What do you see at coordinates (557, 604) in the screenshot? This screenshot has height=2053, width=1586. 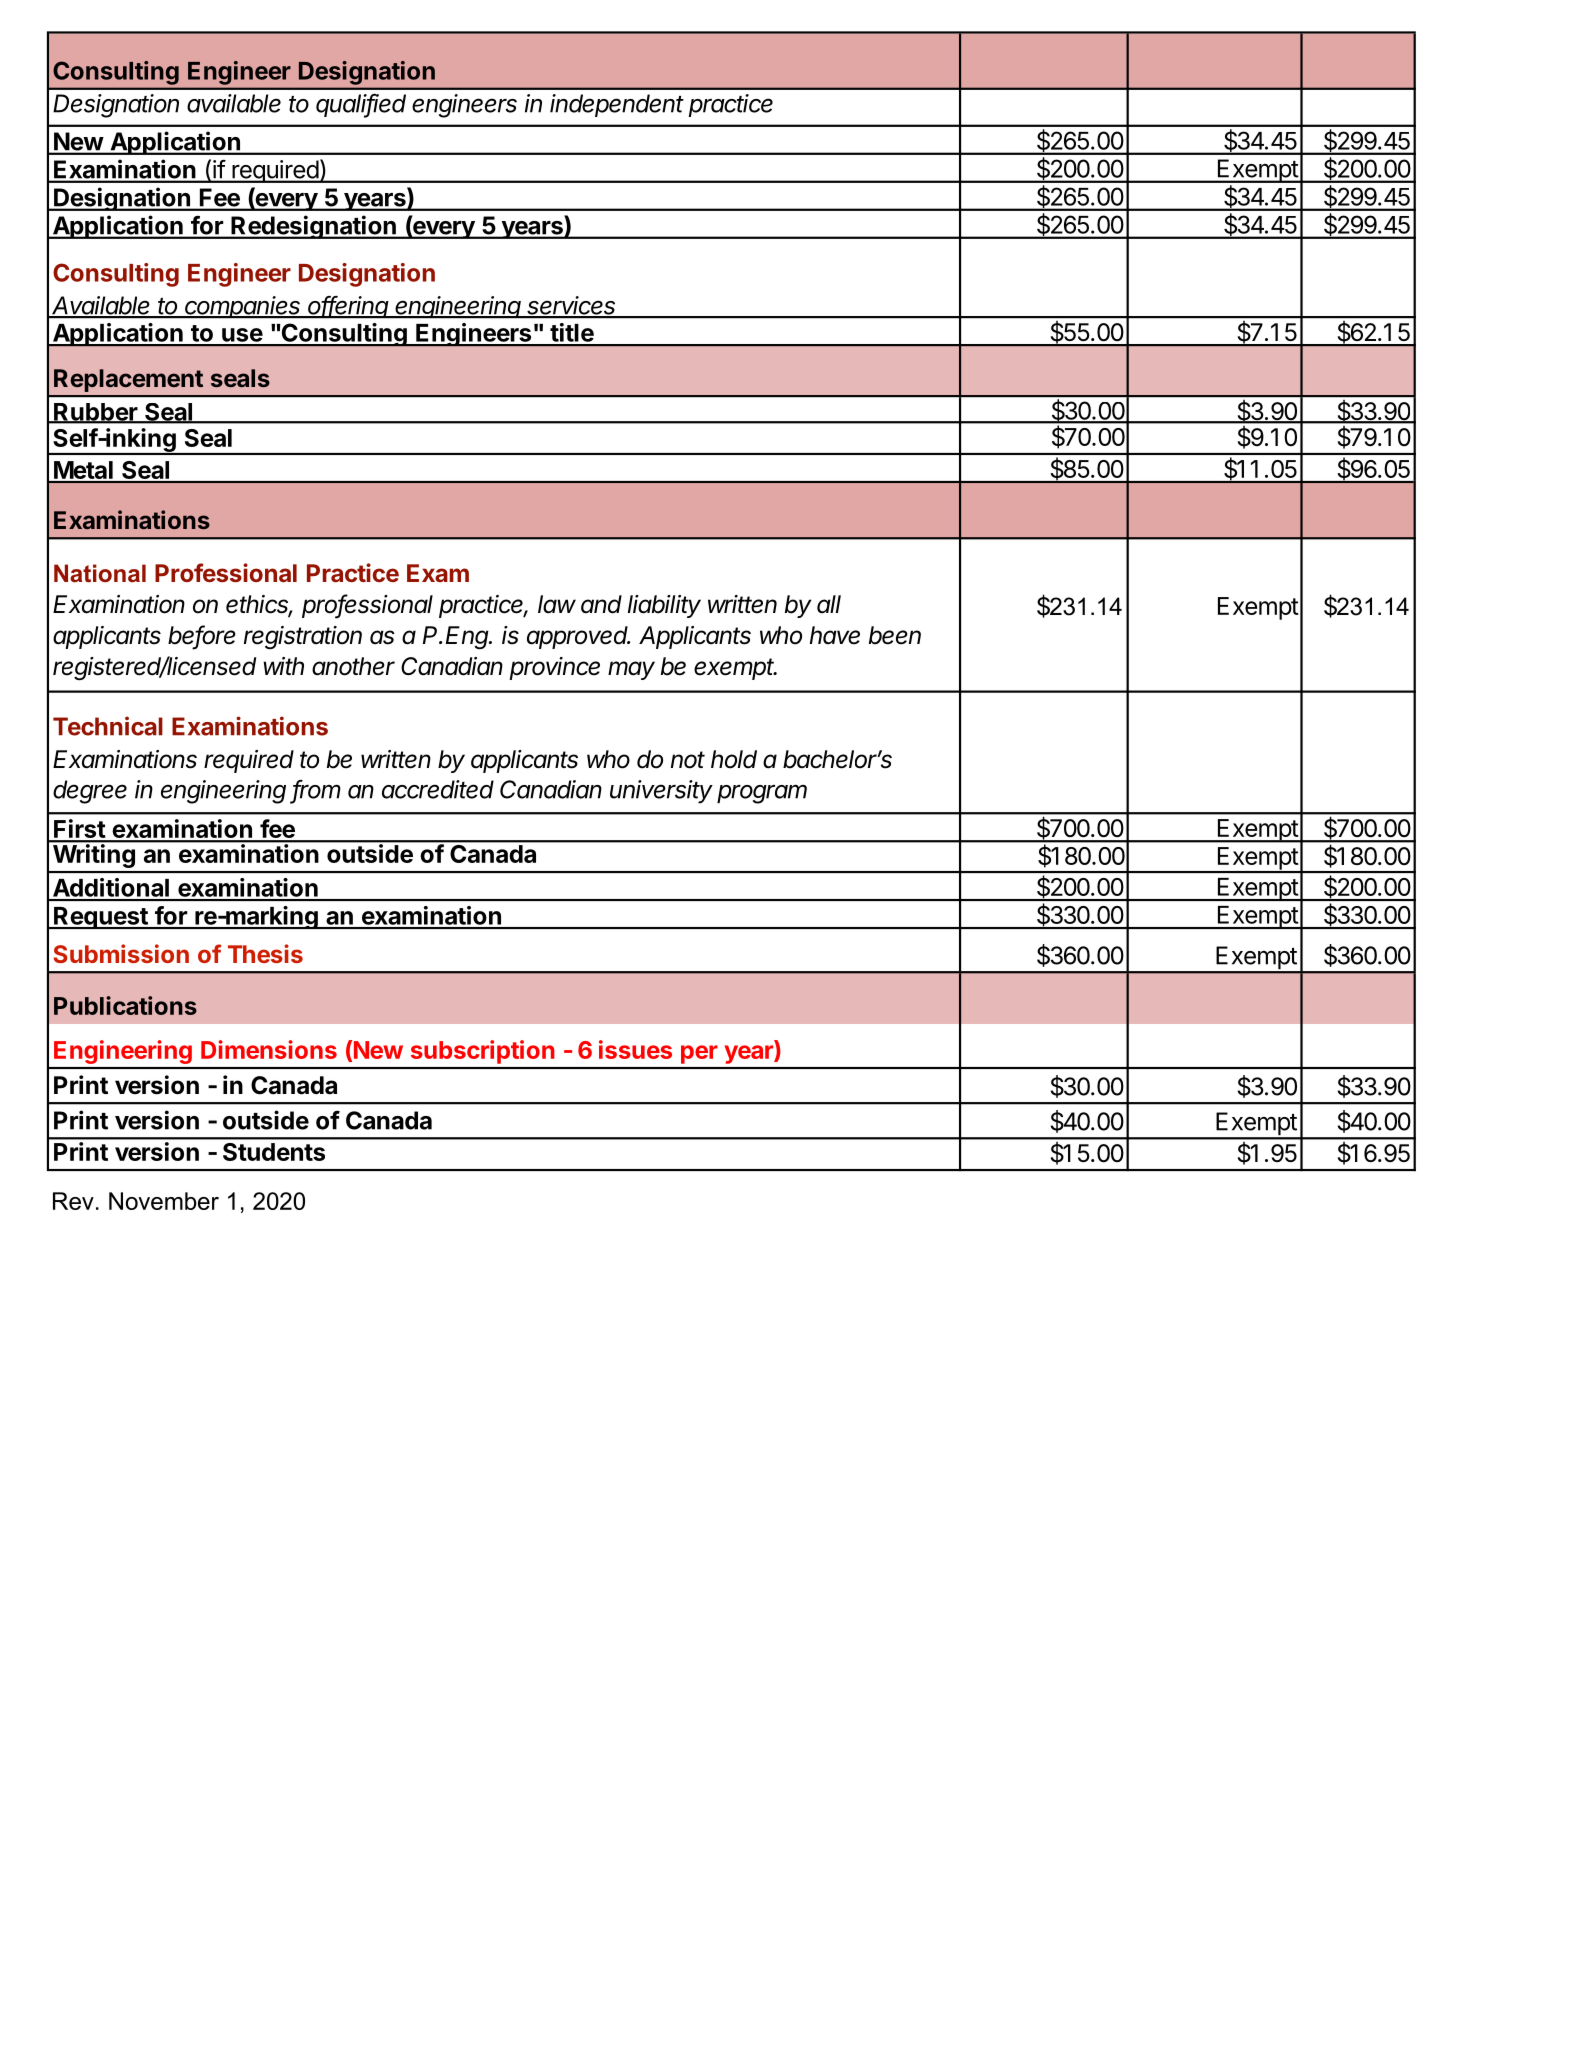 I see `law` at bounding box center [557, 604].
